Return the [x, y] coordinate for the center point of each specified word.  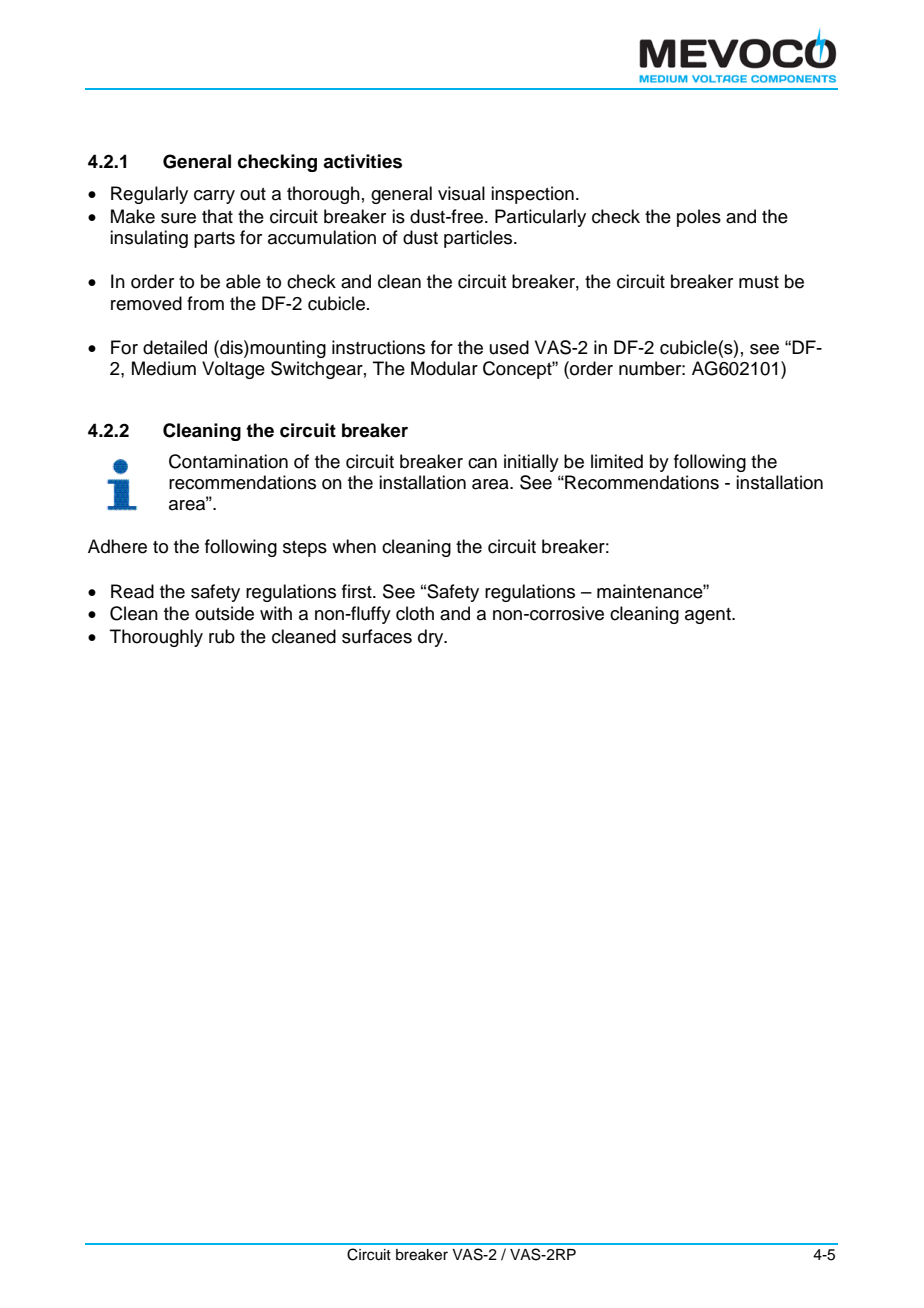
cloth [415, 613]
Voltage [233, 370]
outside [224, 613]
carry [214, 197]
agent [709, 616]
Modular [444, 368]
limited [617, 461]
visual [461, 193]
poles [699, 218]
